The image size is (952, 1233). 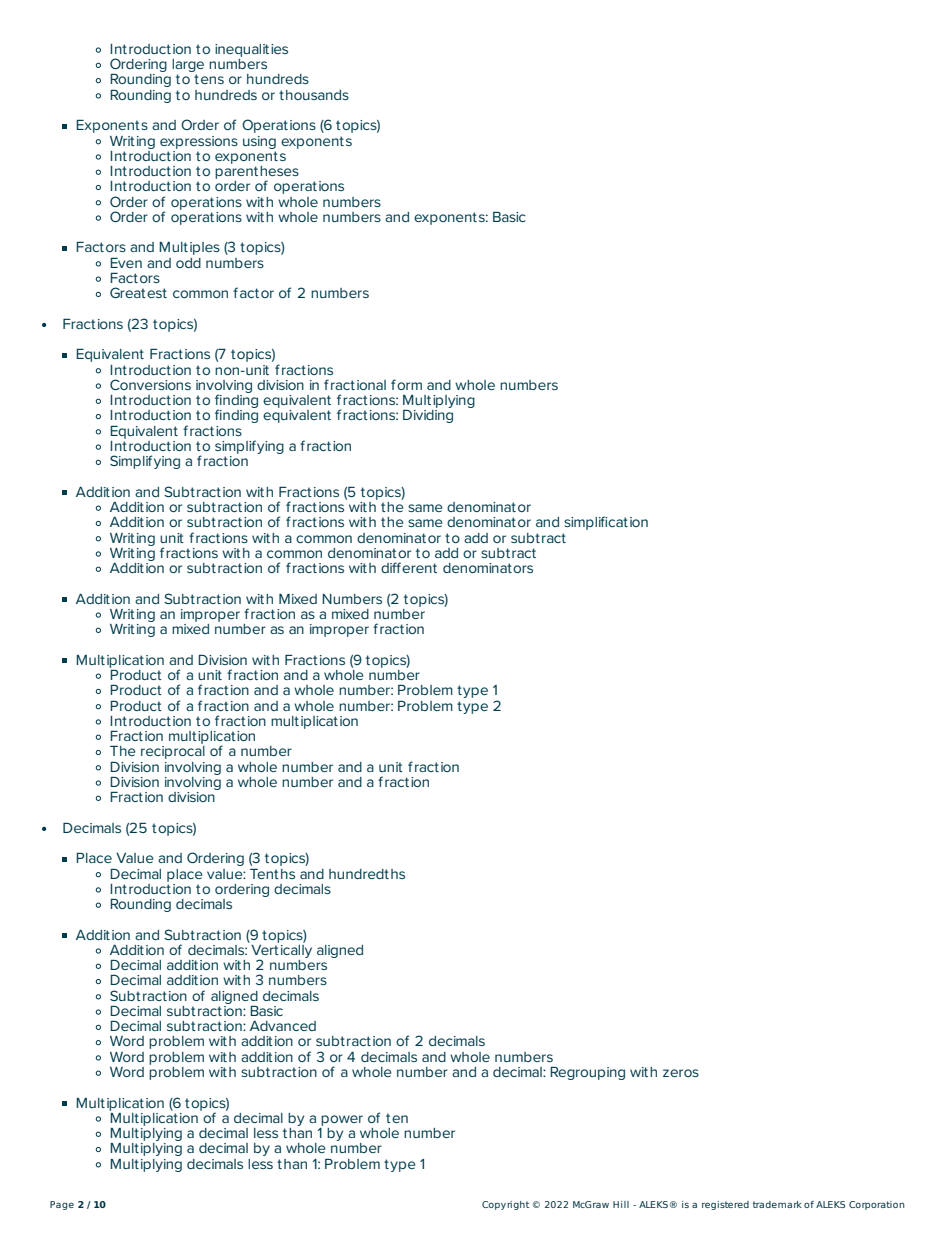 What do you see at coordinates (62, 1205) in the screenshot?
I see `Page` at bounding box center [62, 1205].
